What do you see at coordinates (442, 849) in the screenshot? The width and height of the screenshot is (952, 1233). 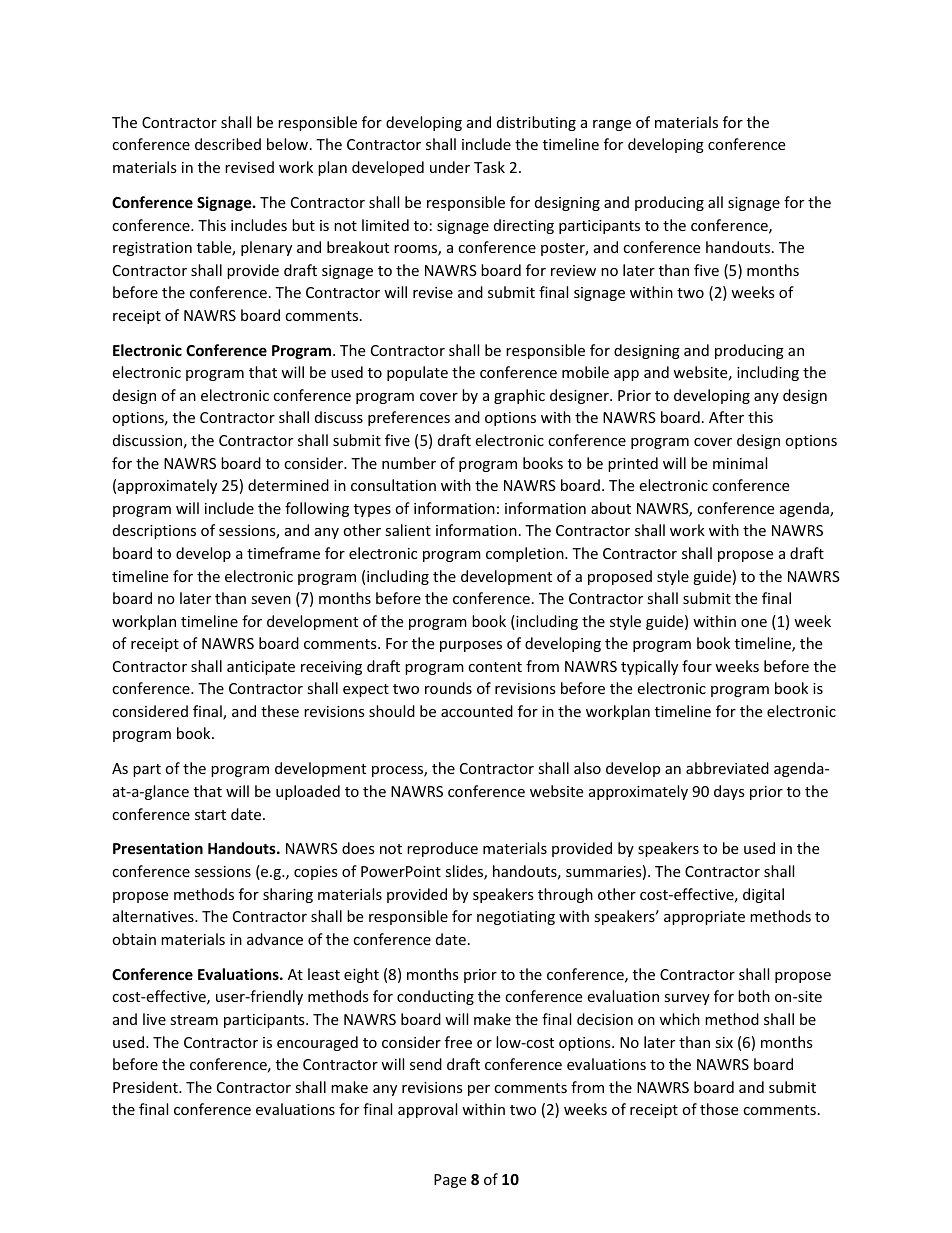 I see `reproduce` at bounding box center [442, 849].
